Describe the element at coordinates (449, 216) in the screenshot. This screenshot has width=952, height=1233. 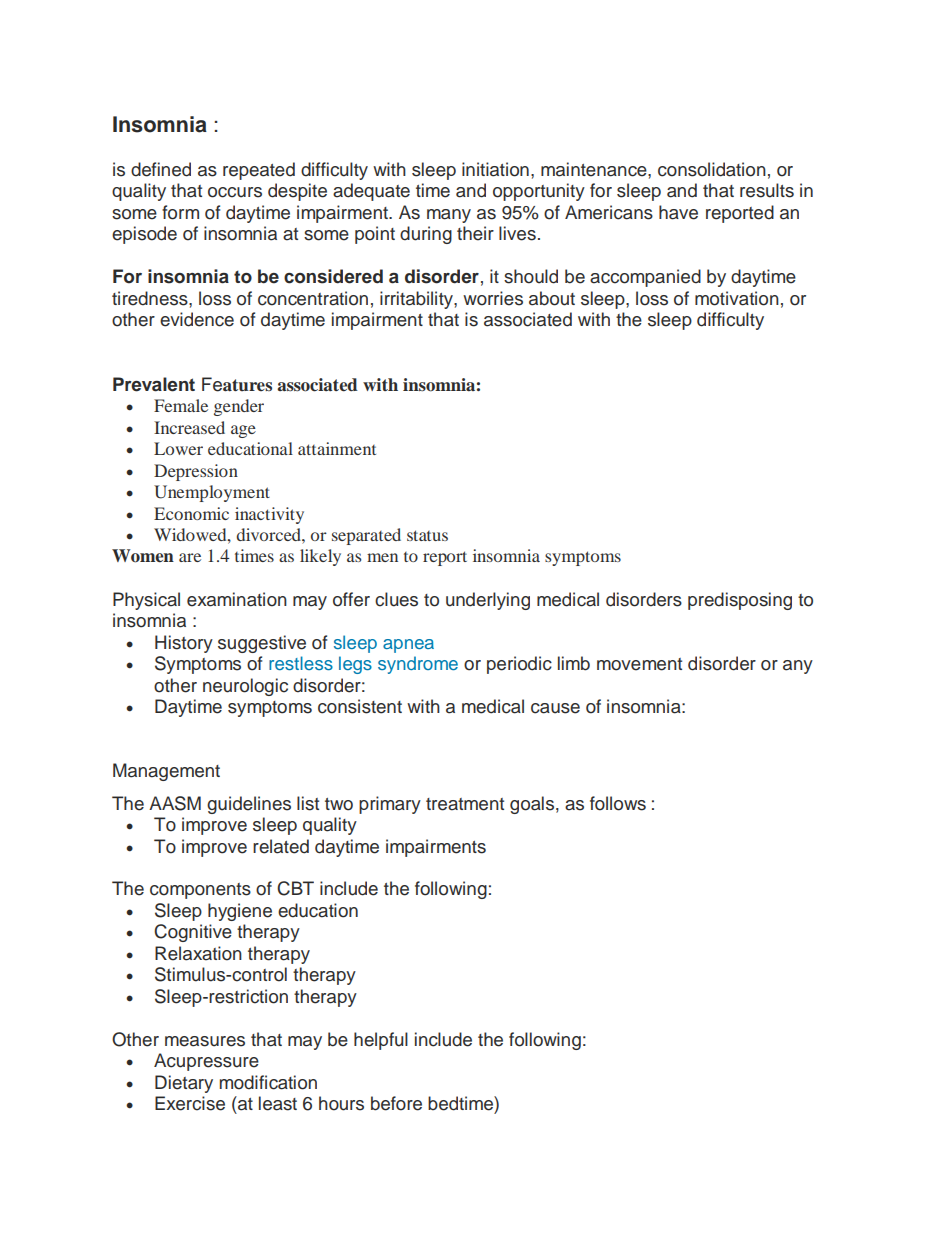
I see `many` at that location.
